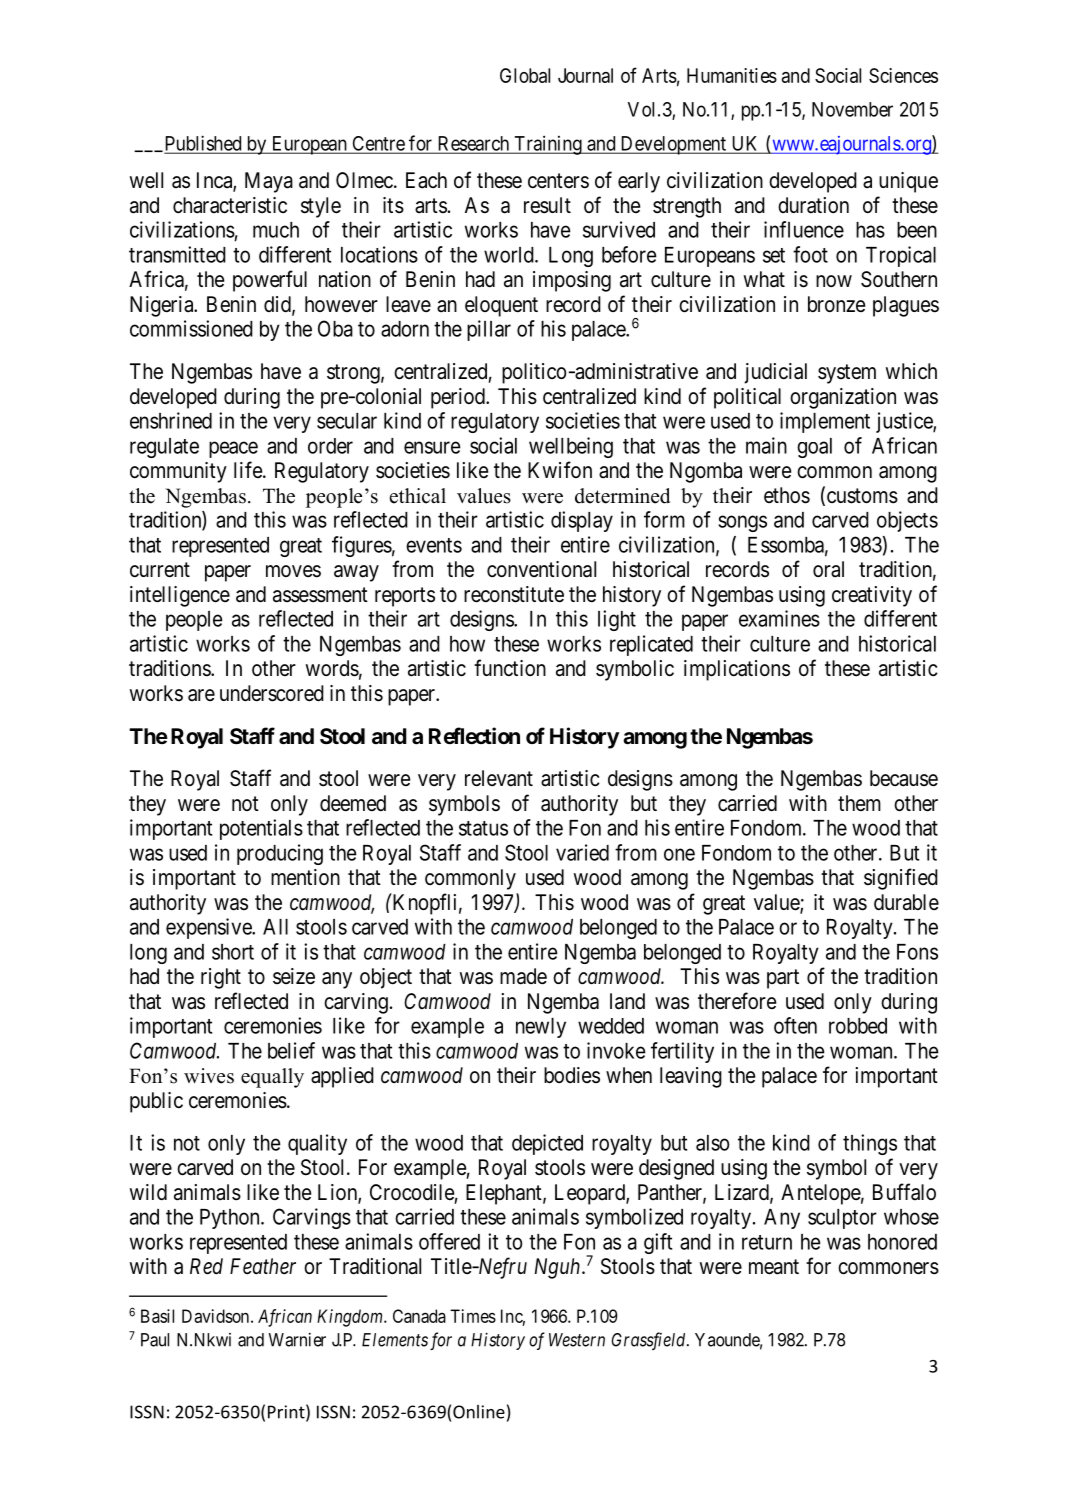 The width and height of the page is (1067, 1509). What do you see at coordinates (269, 182) in the page?
I see `Maya` at bounding box center [269, 182].
